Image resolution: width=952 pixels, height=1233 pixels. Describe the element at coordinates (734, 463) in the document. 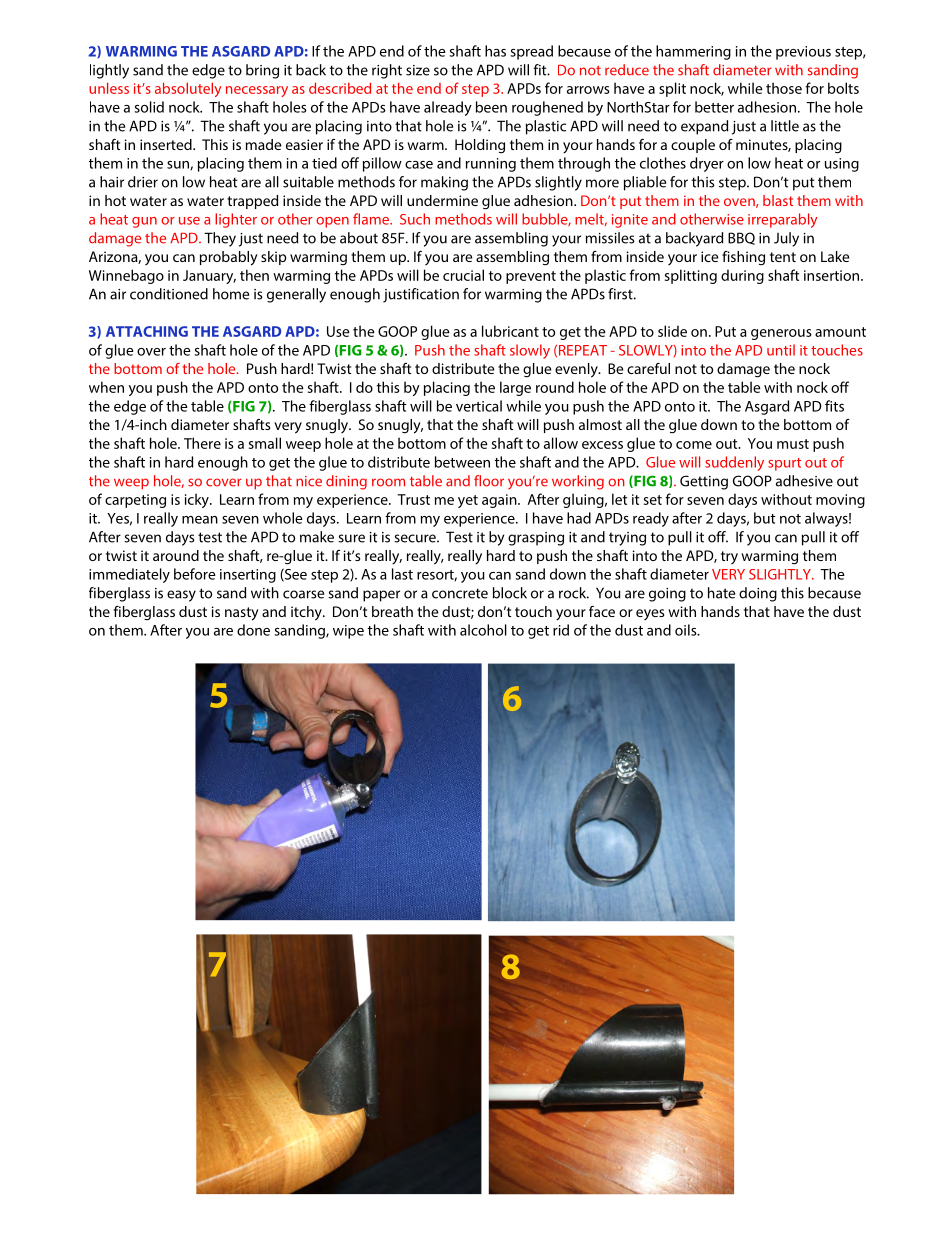

I see `suddenly` at that location.
